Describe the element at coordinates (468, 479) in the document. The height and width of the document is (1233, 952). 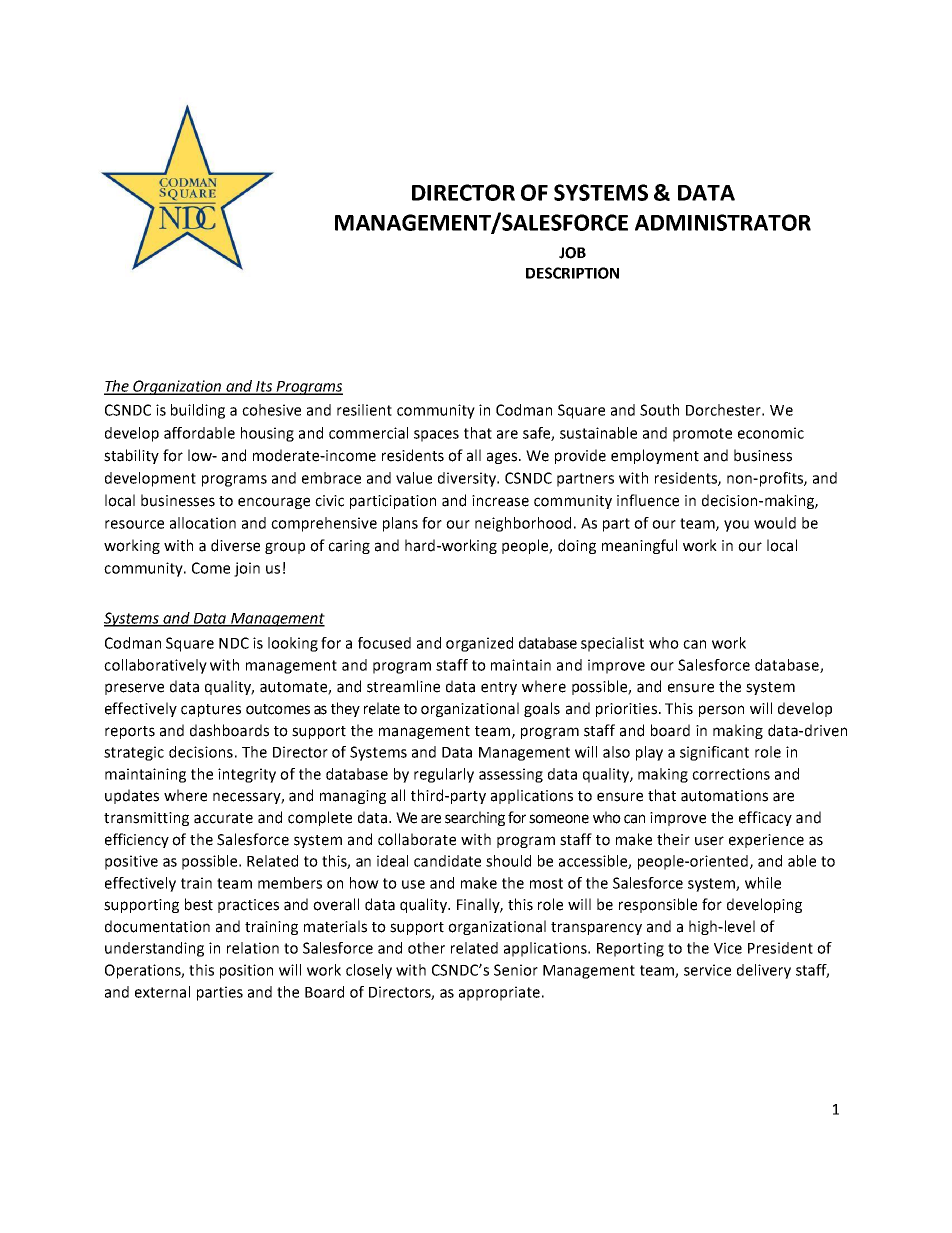
I see `diversity` at that location.
